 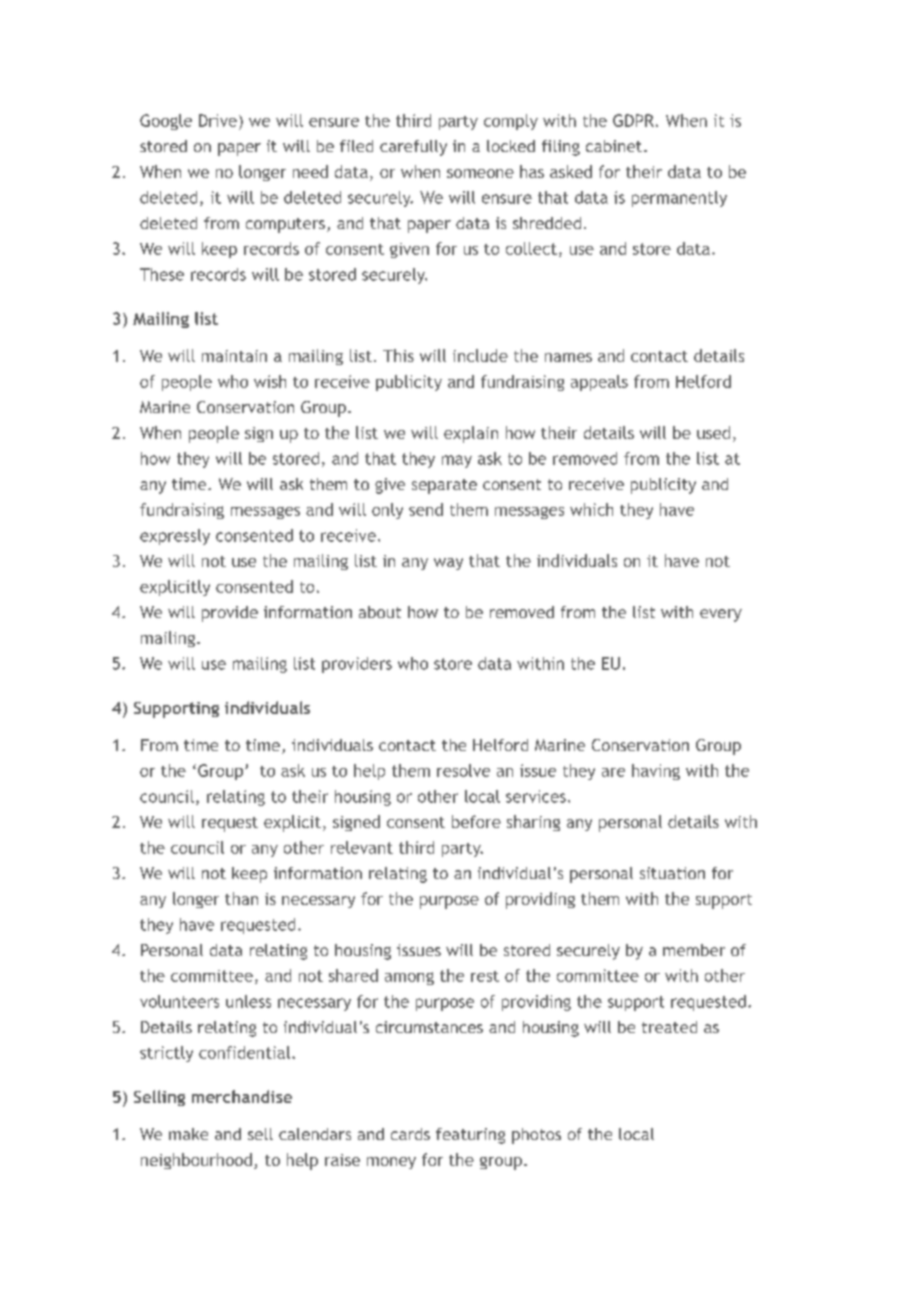 What do you see at coordinates (413, 148) in the image?
I see `carefully` at bounding box center [413, 148].
